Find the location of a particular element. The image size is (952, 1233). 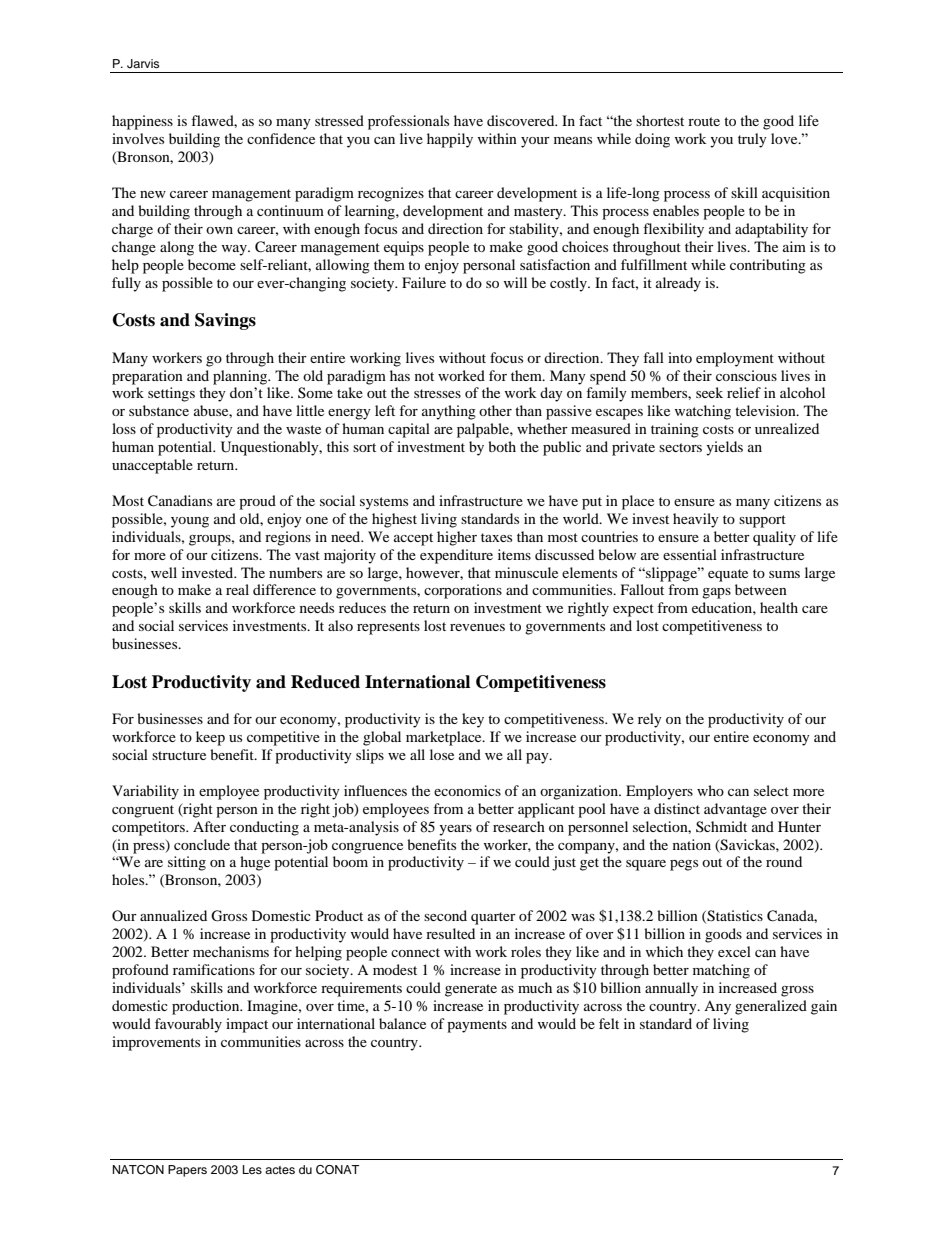

economics is located at coordinates (467, 790).
